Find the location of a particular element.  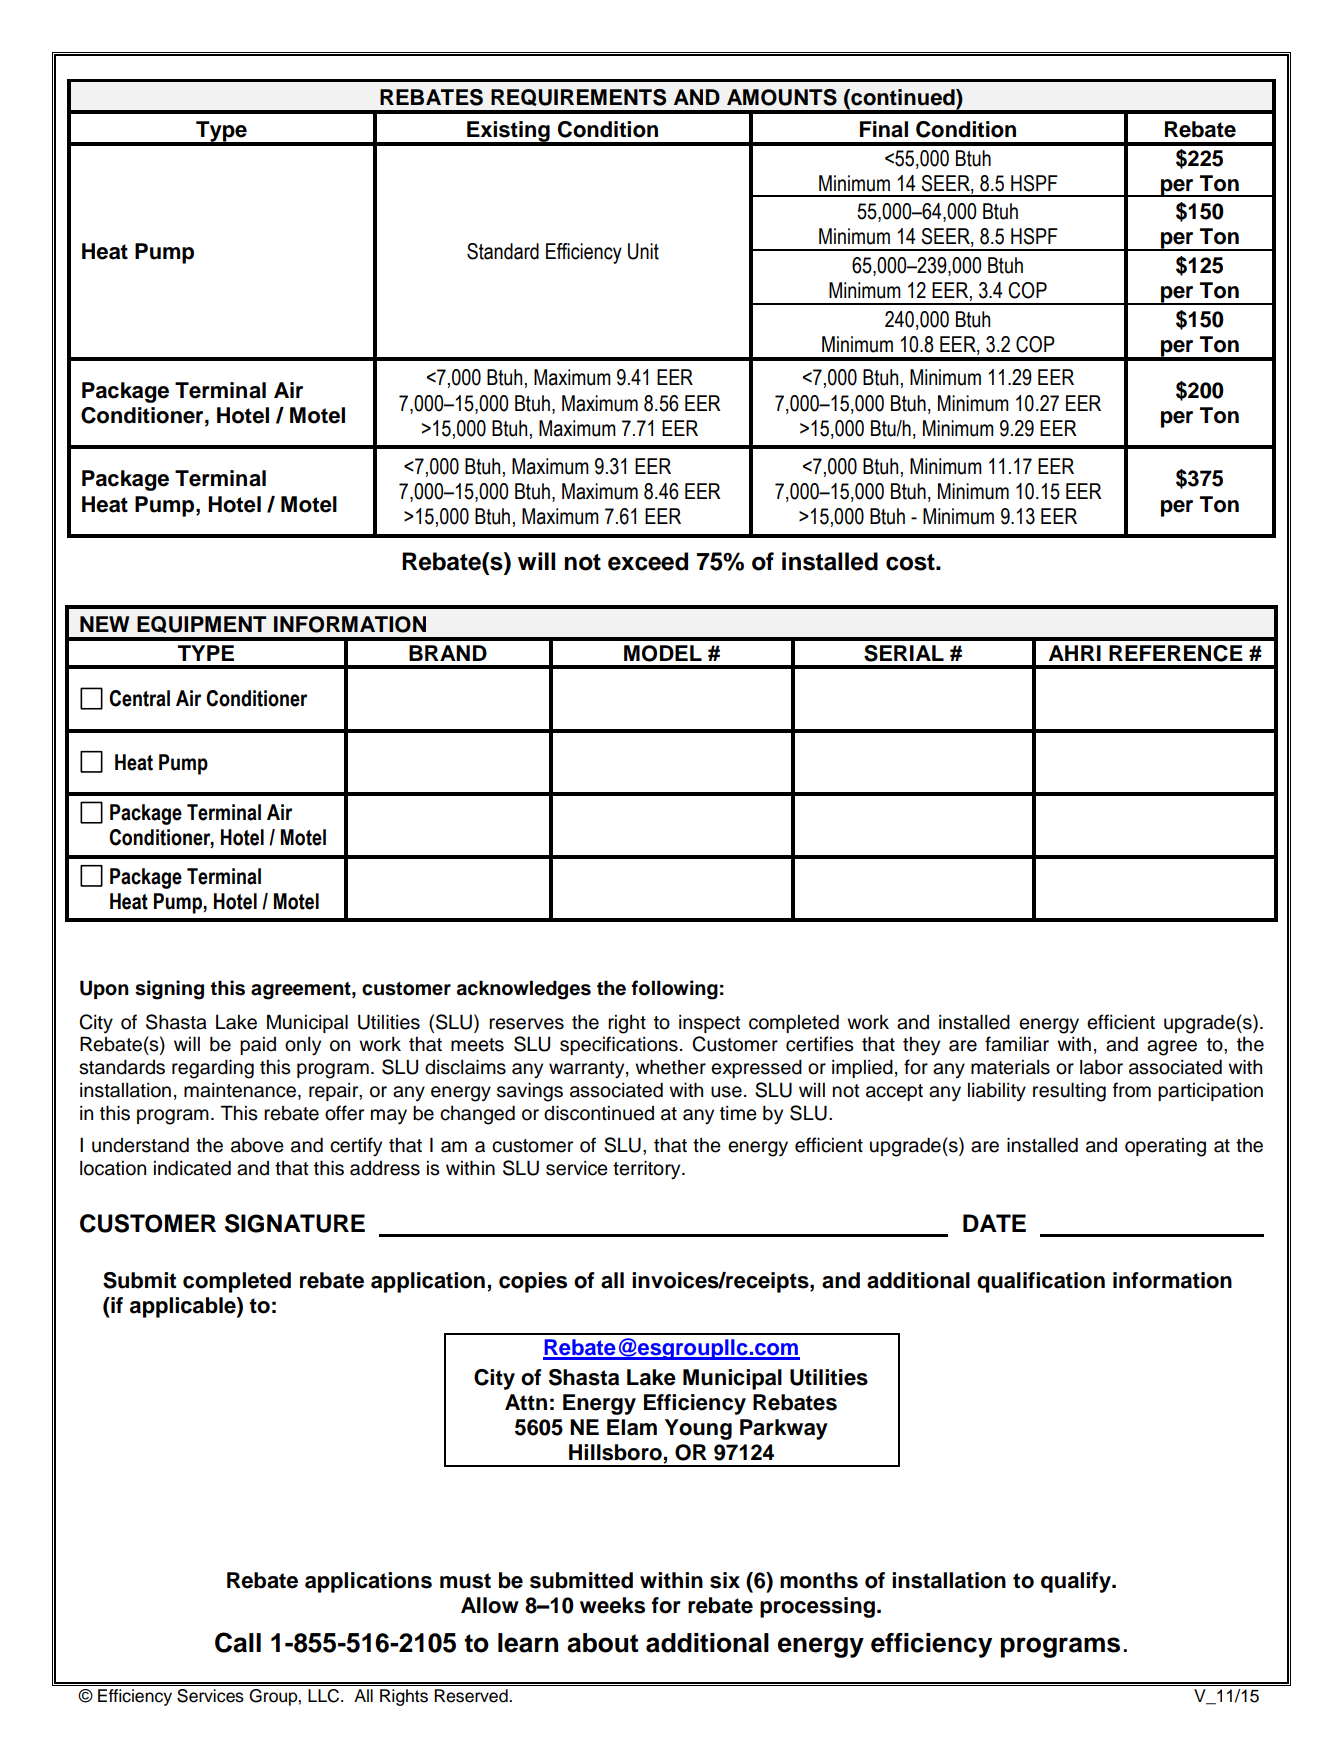

signing is located at coordinates (169, 990).
